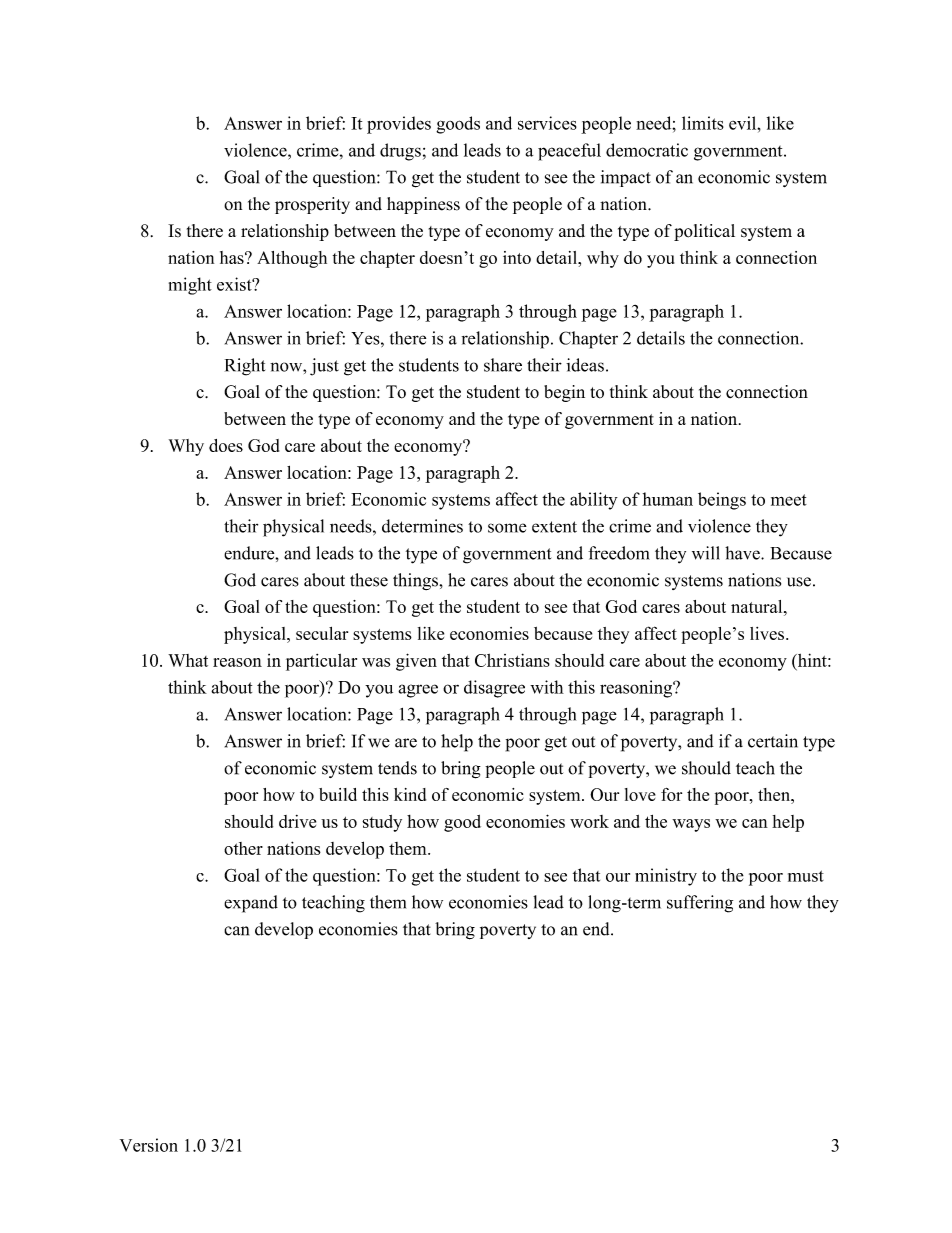 The width and height of the screenshot is (952, 1233). I want to click on Version, so click(149, 1145).
